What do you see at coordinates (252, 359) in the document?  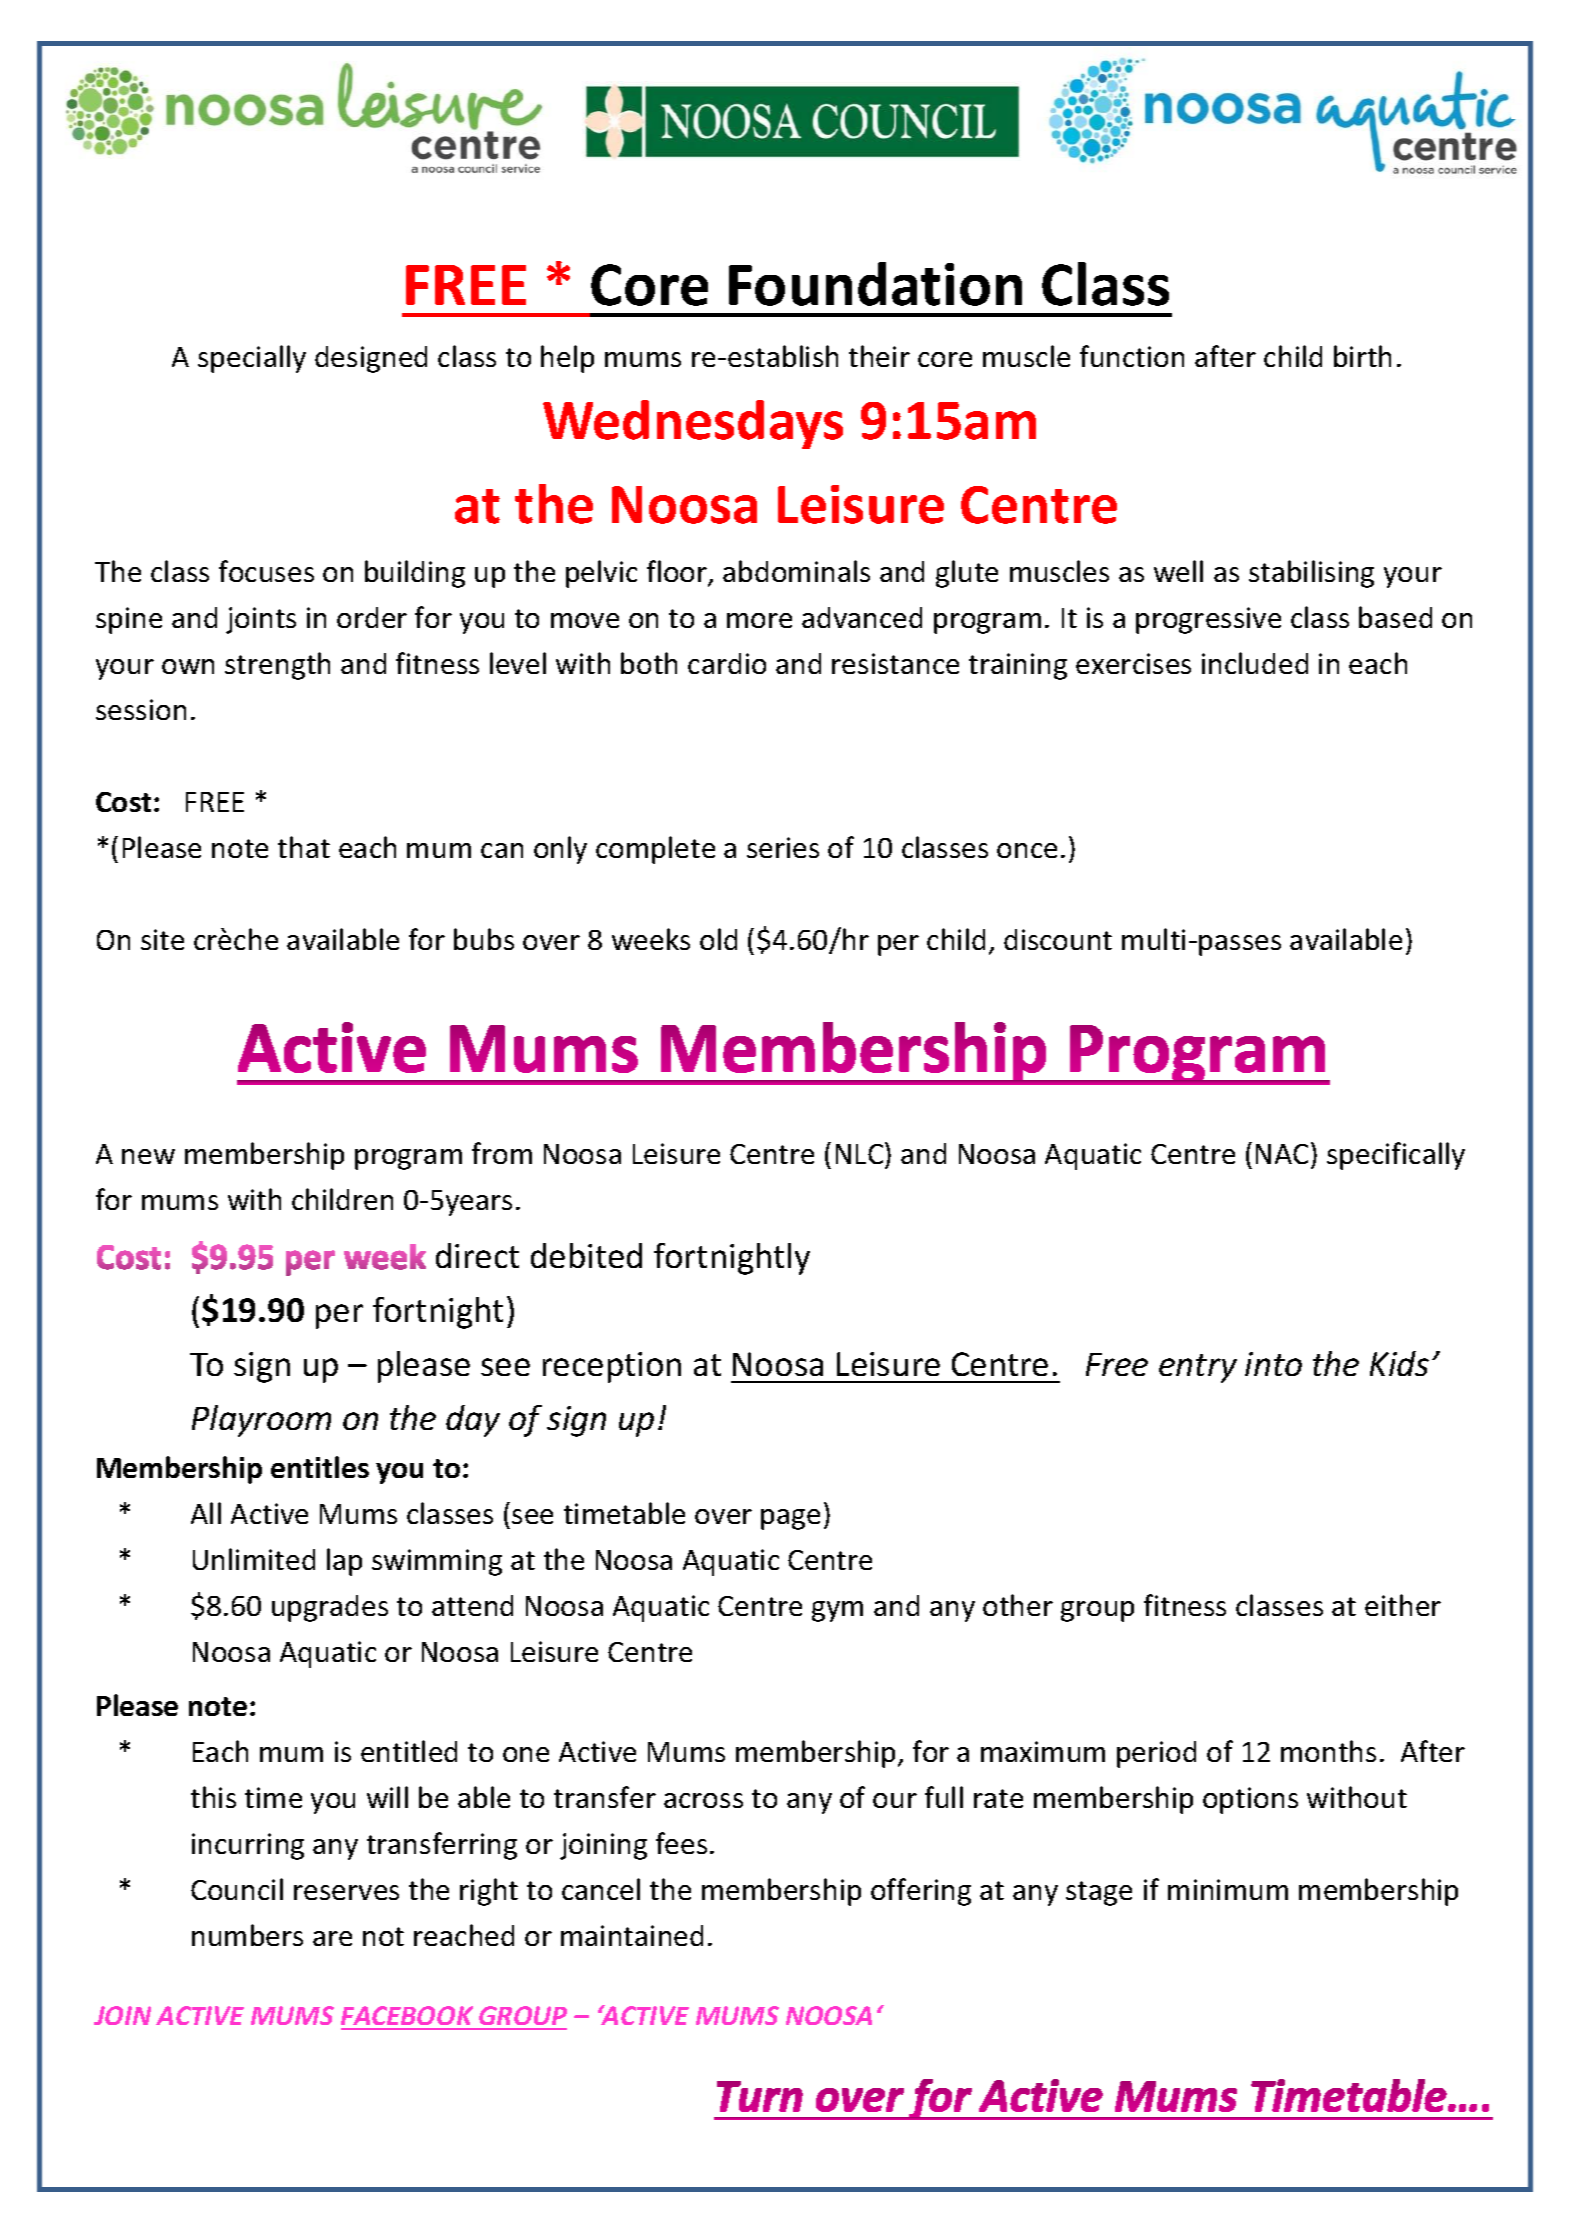 I see `specially` at bounding box center [252, 359].
